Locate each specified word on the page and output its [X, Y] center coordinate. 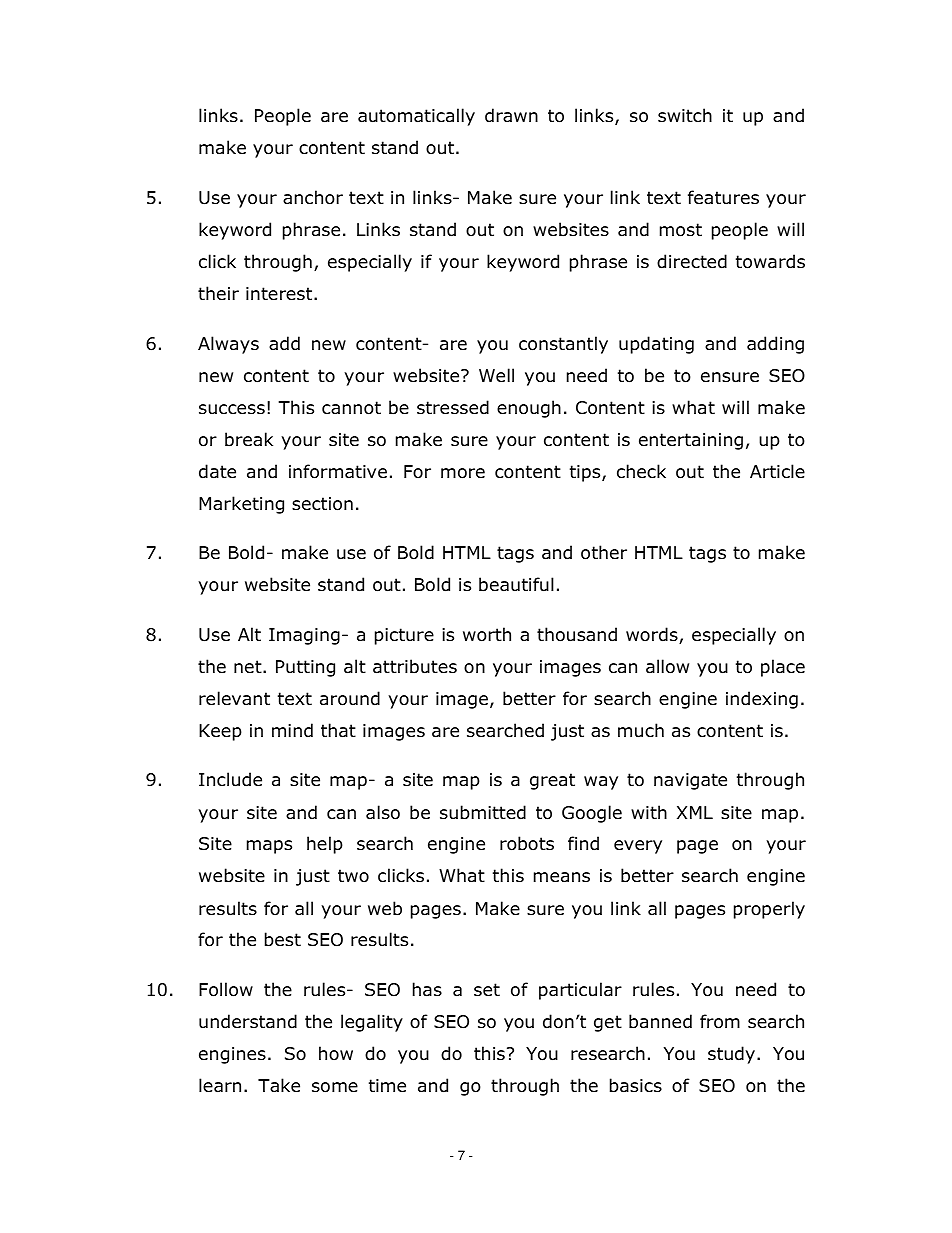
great [552, 781]
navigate [690, 781]
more [463, 473]
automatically [416, 117]
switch [685, 115]
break [249, 439]
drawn [511, 115]
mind [292, 730]
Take [279, 1085]
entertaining [691, 441]
